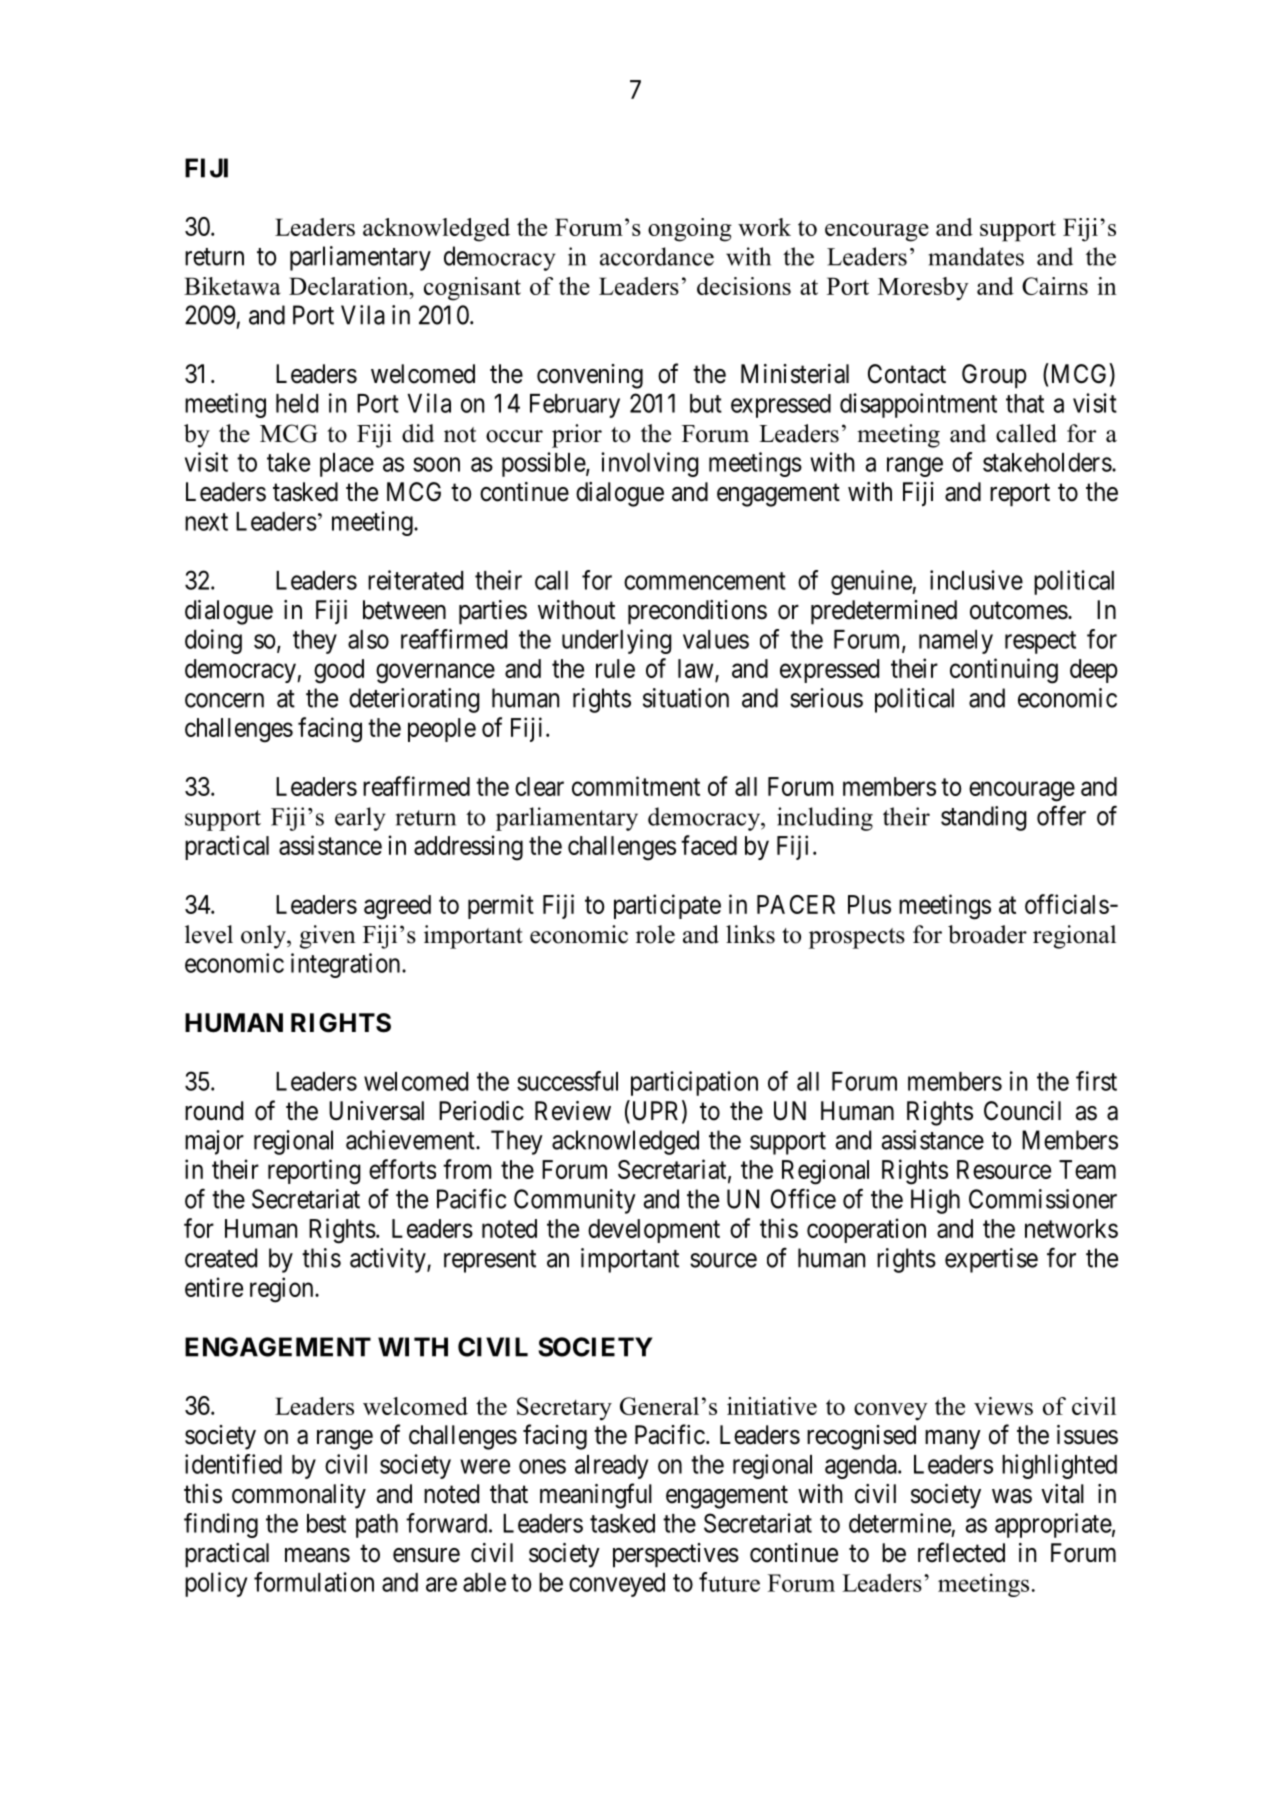 Image resolution: width=1271 pixels, height=1798 pixels. What do you see at coordinates (350, 286) in the screenshot?
I see `Declaration` at bounding box center [350, 286].
